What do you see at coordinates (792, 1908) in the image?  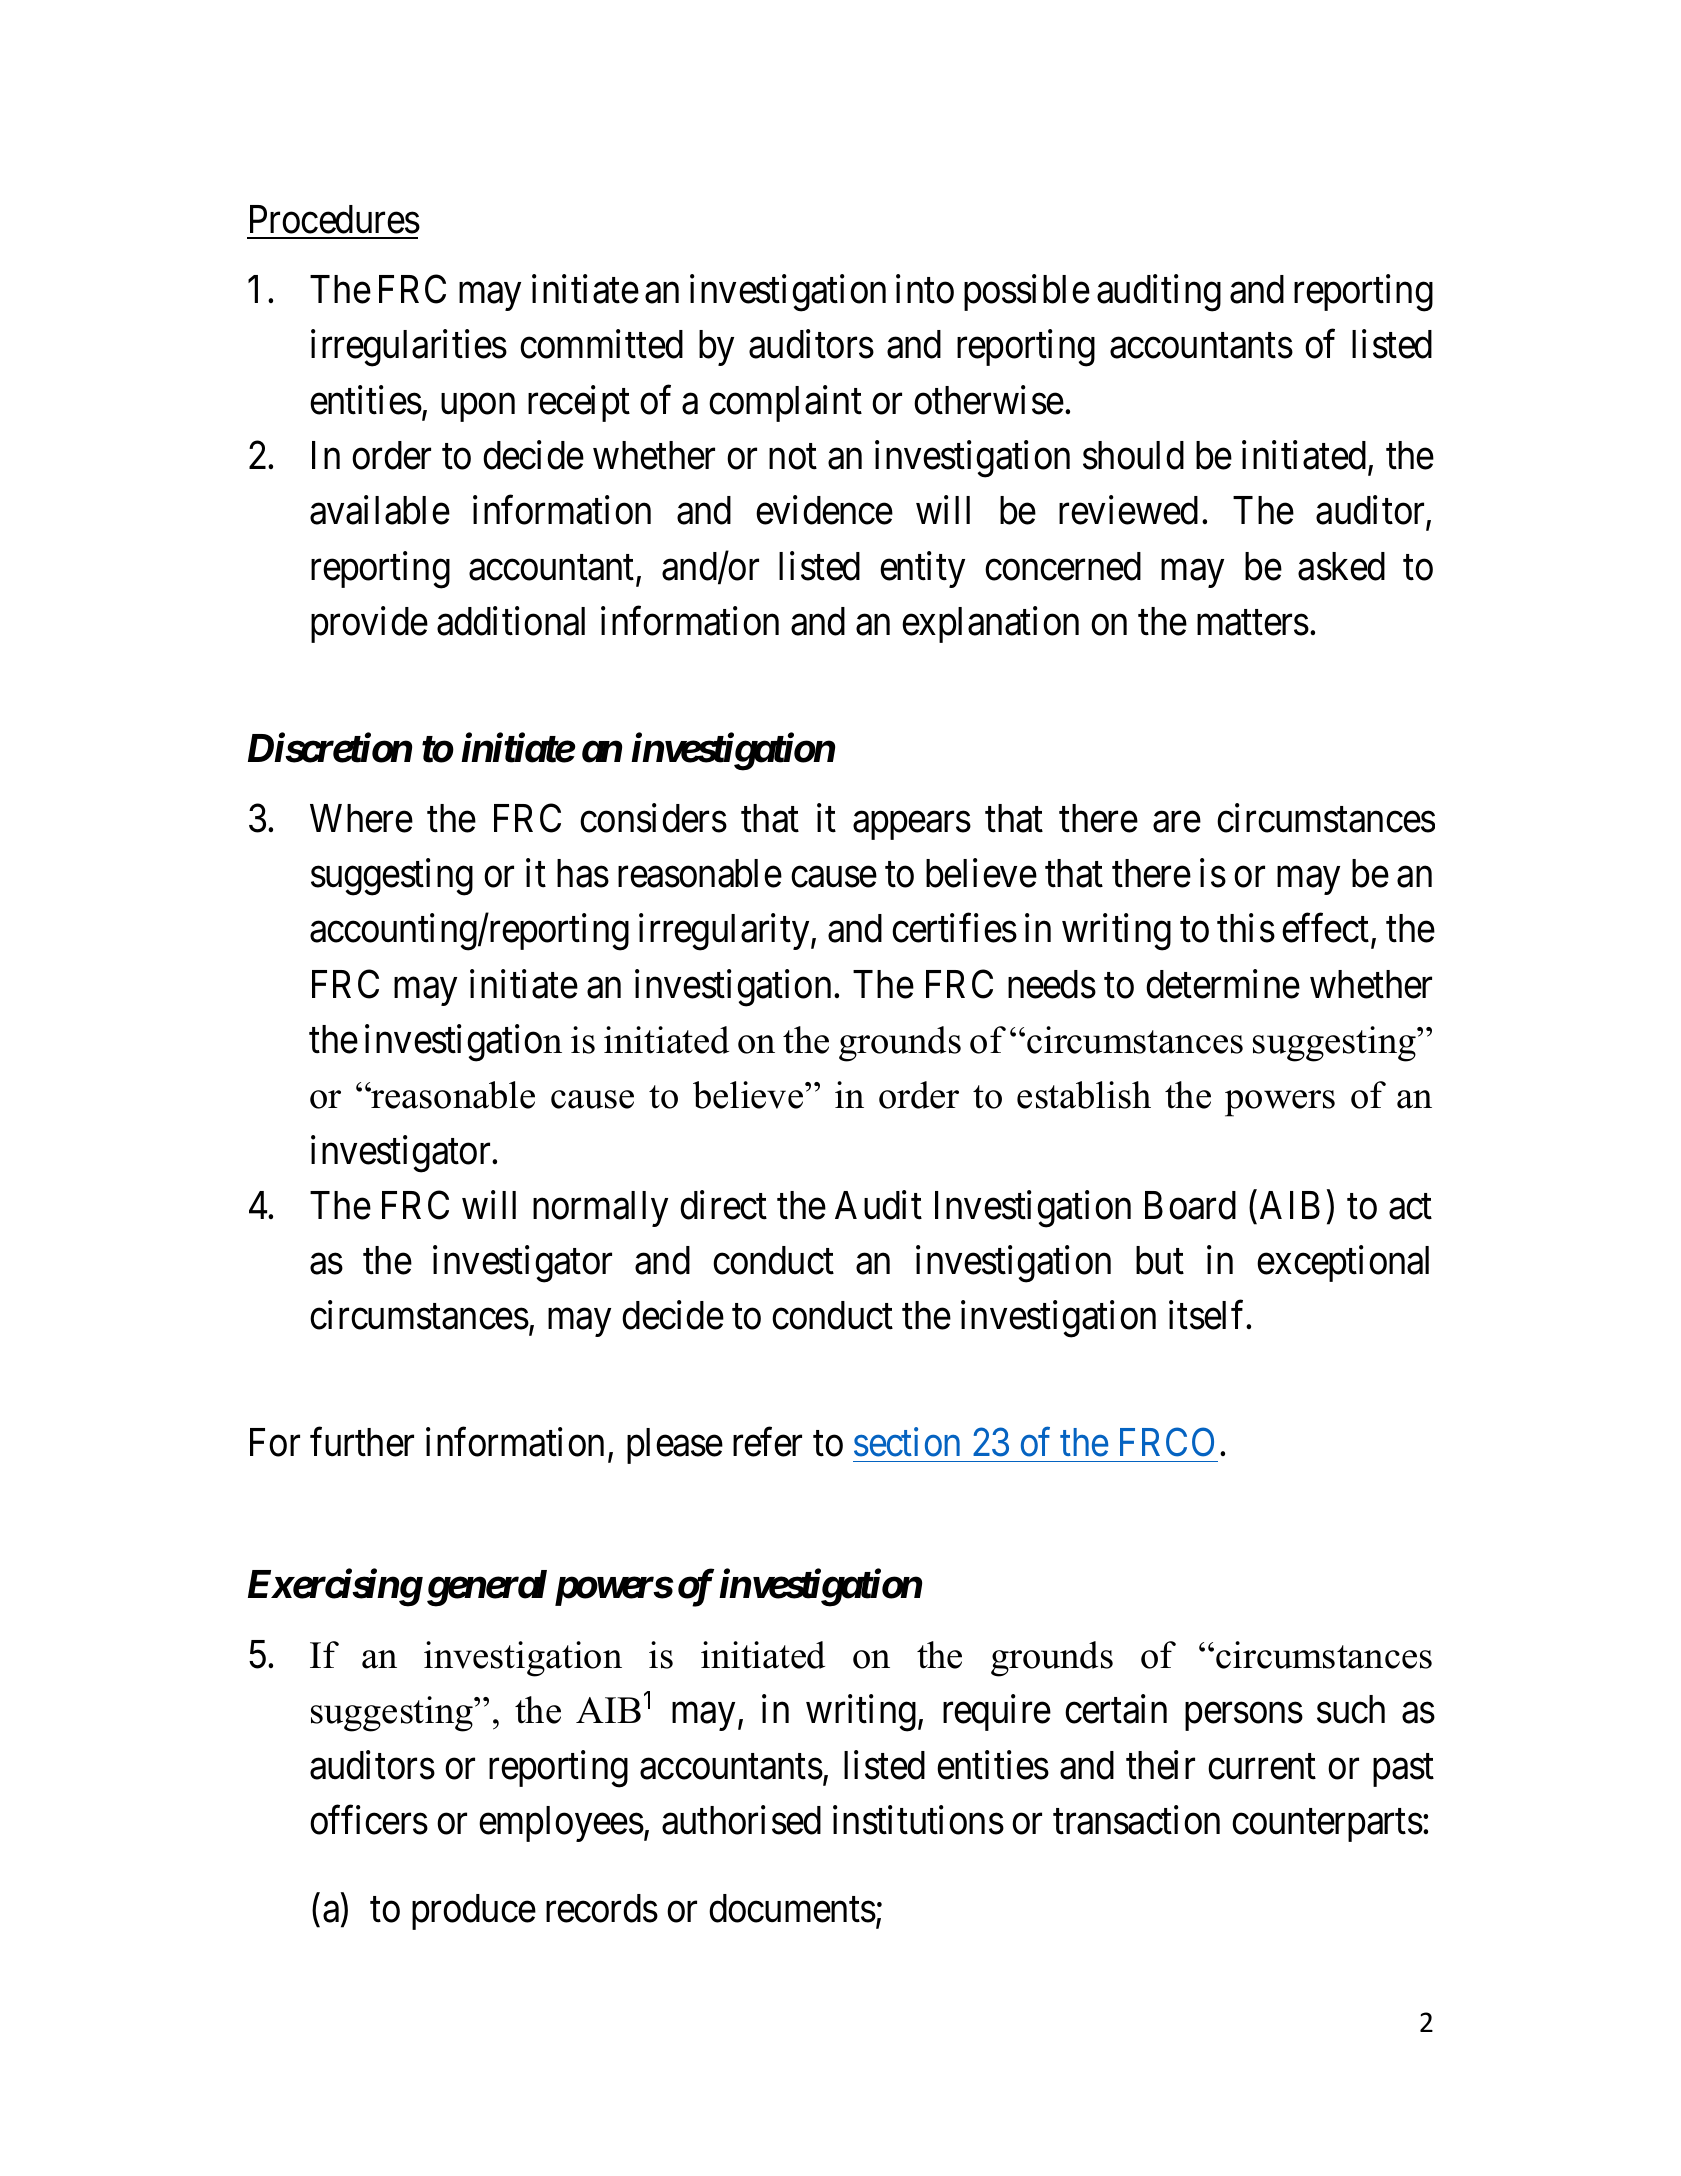 I see `documents` at bounding box center [792, 1908].
